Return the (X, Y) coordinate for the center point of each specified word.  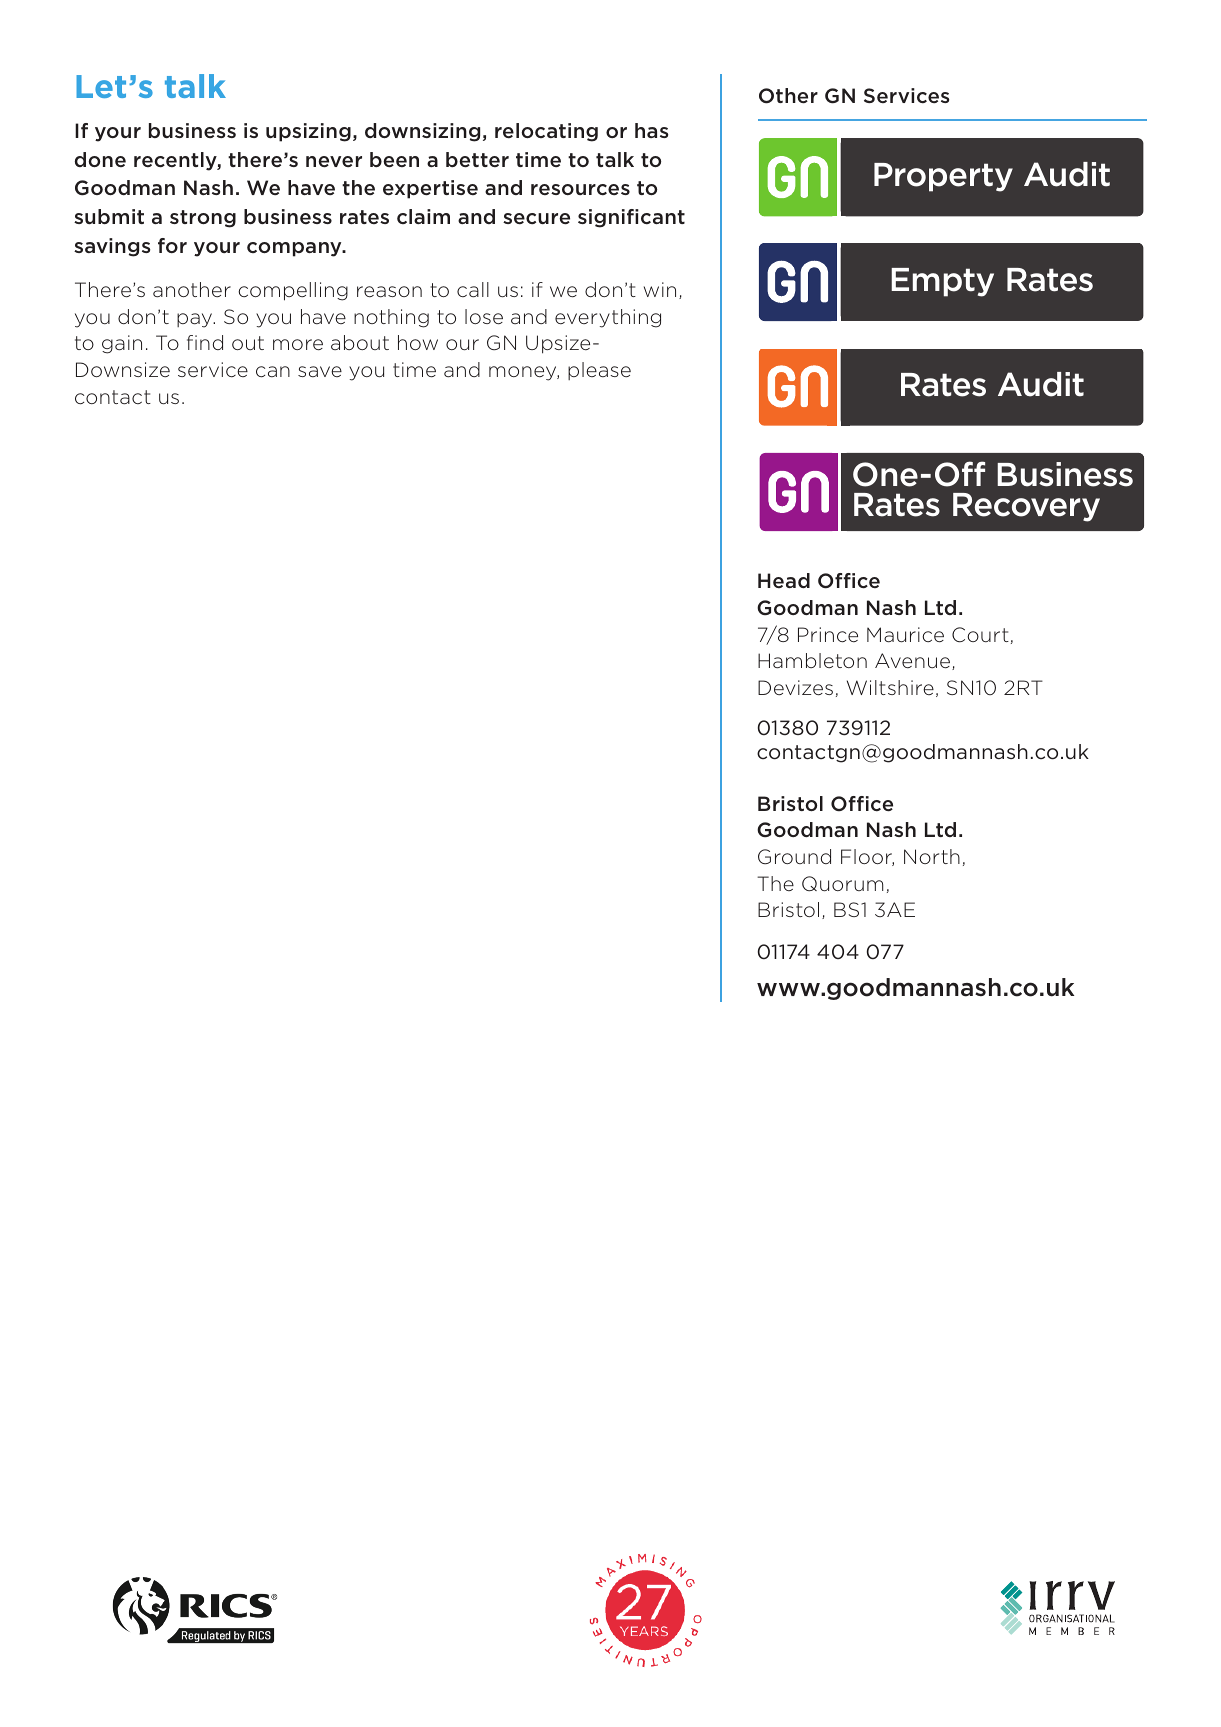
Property (943, 177)
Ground (794, 856)
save (320, 371)
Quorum (842, 883)
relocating (546, 132)
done (100, 159)
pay (196, 320)
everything (608, 318)
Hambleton (812, 660)
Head (784, 580)
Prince (828, 634)
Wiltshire (890, 687)
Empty (942, 282)
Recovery (1026, 507)
